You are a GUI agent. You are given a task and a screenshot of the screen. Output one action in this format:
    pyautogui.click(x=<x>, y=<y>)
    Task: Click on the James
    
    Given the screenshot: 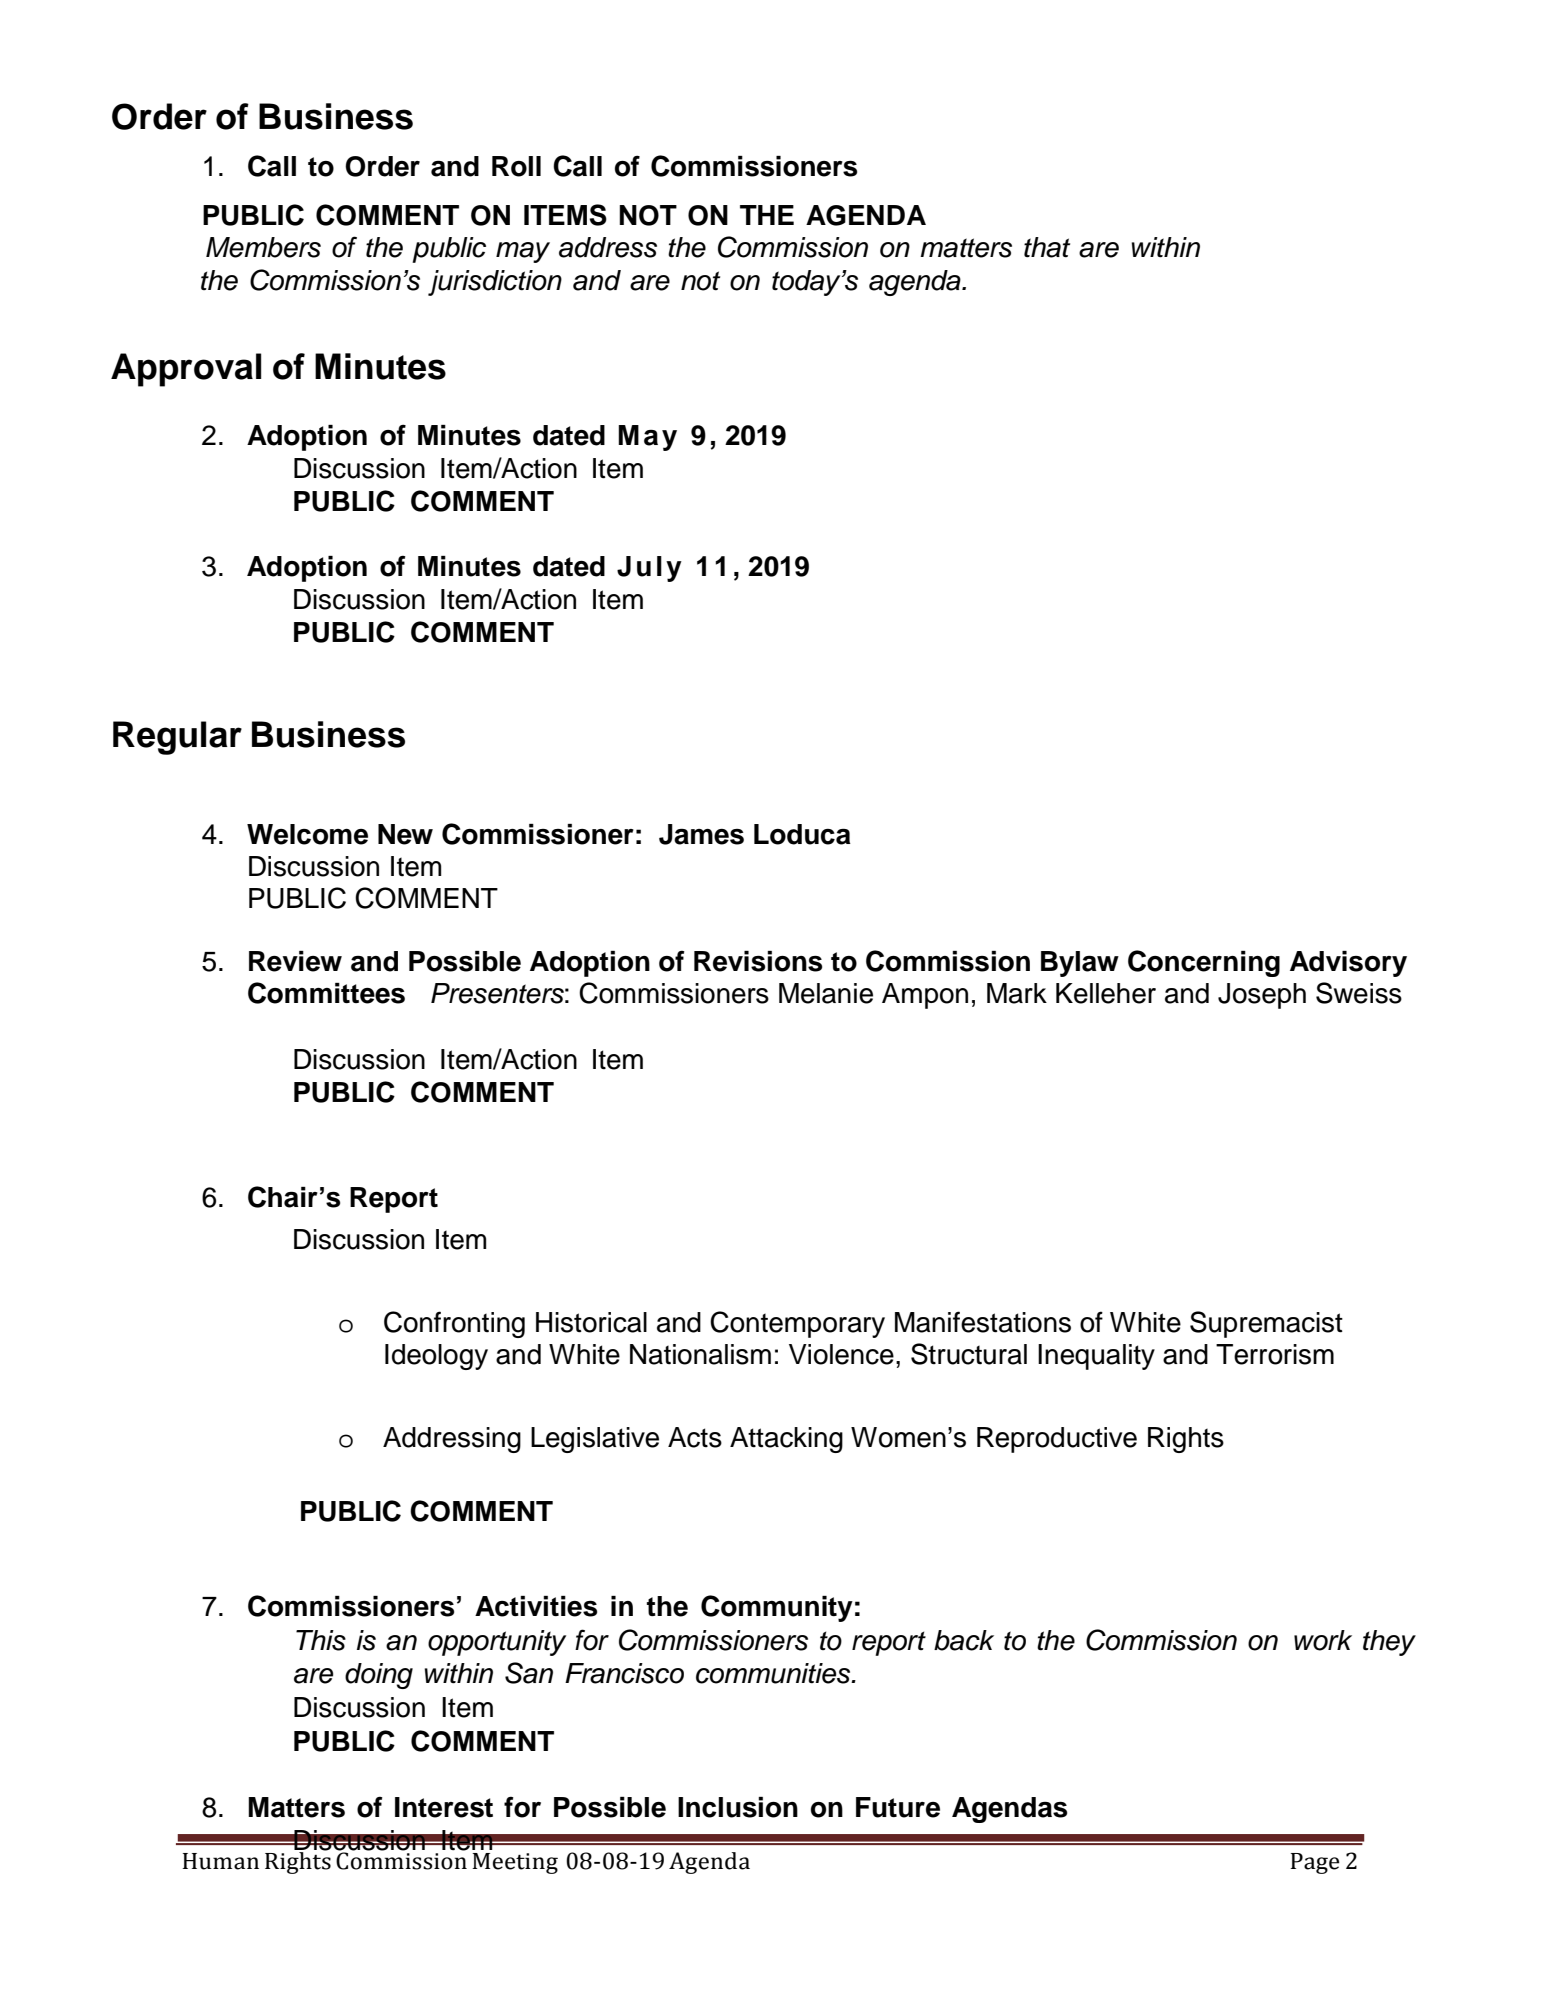 What is the action you would take?
    pyautogui.click(x=701, y=834)
